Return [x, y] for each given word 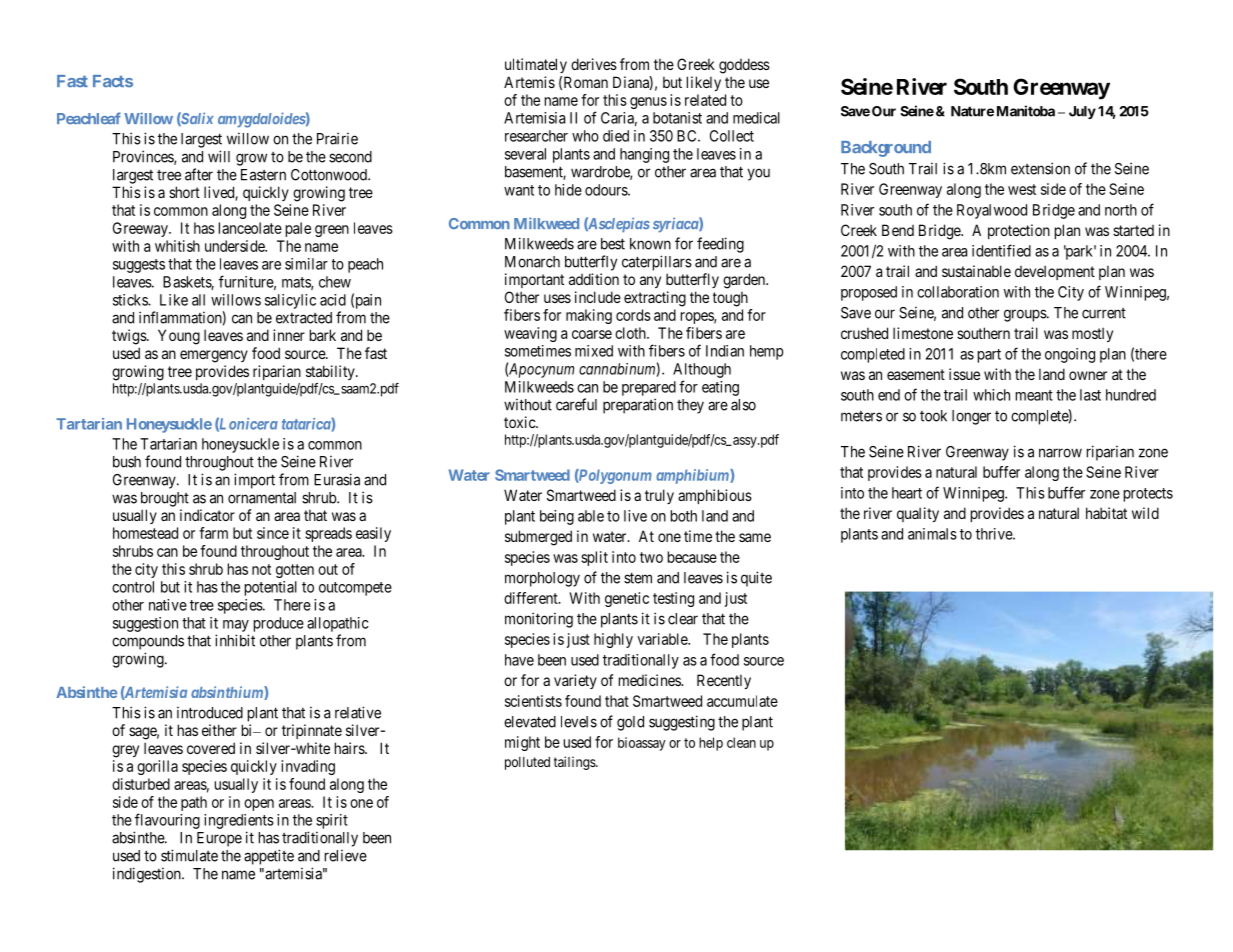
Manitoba [1026, 111]
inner [289, 335]
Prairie [337, 138]
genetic [627, 599]
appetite [269, 857]
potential [271, 588]
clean [741, 742]
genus [648, 103]
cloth [631, 333]
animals [932, 534]
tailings [575, 763]
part [989, 356]
